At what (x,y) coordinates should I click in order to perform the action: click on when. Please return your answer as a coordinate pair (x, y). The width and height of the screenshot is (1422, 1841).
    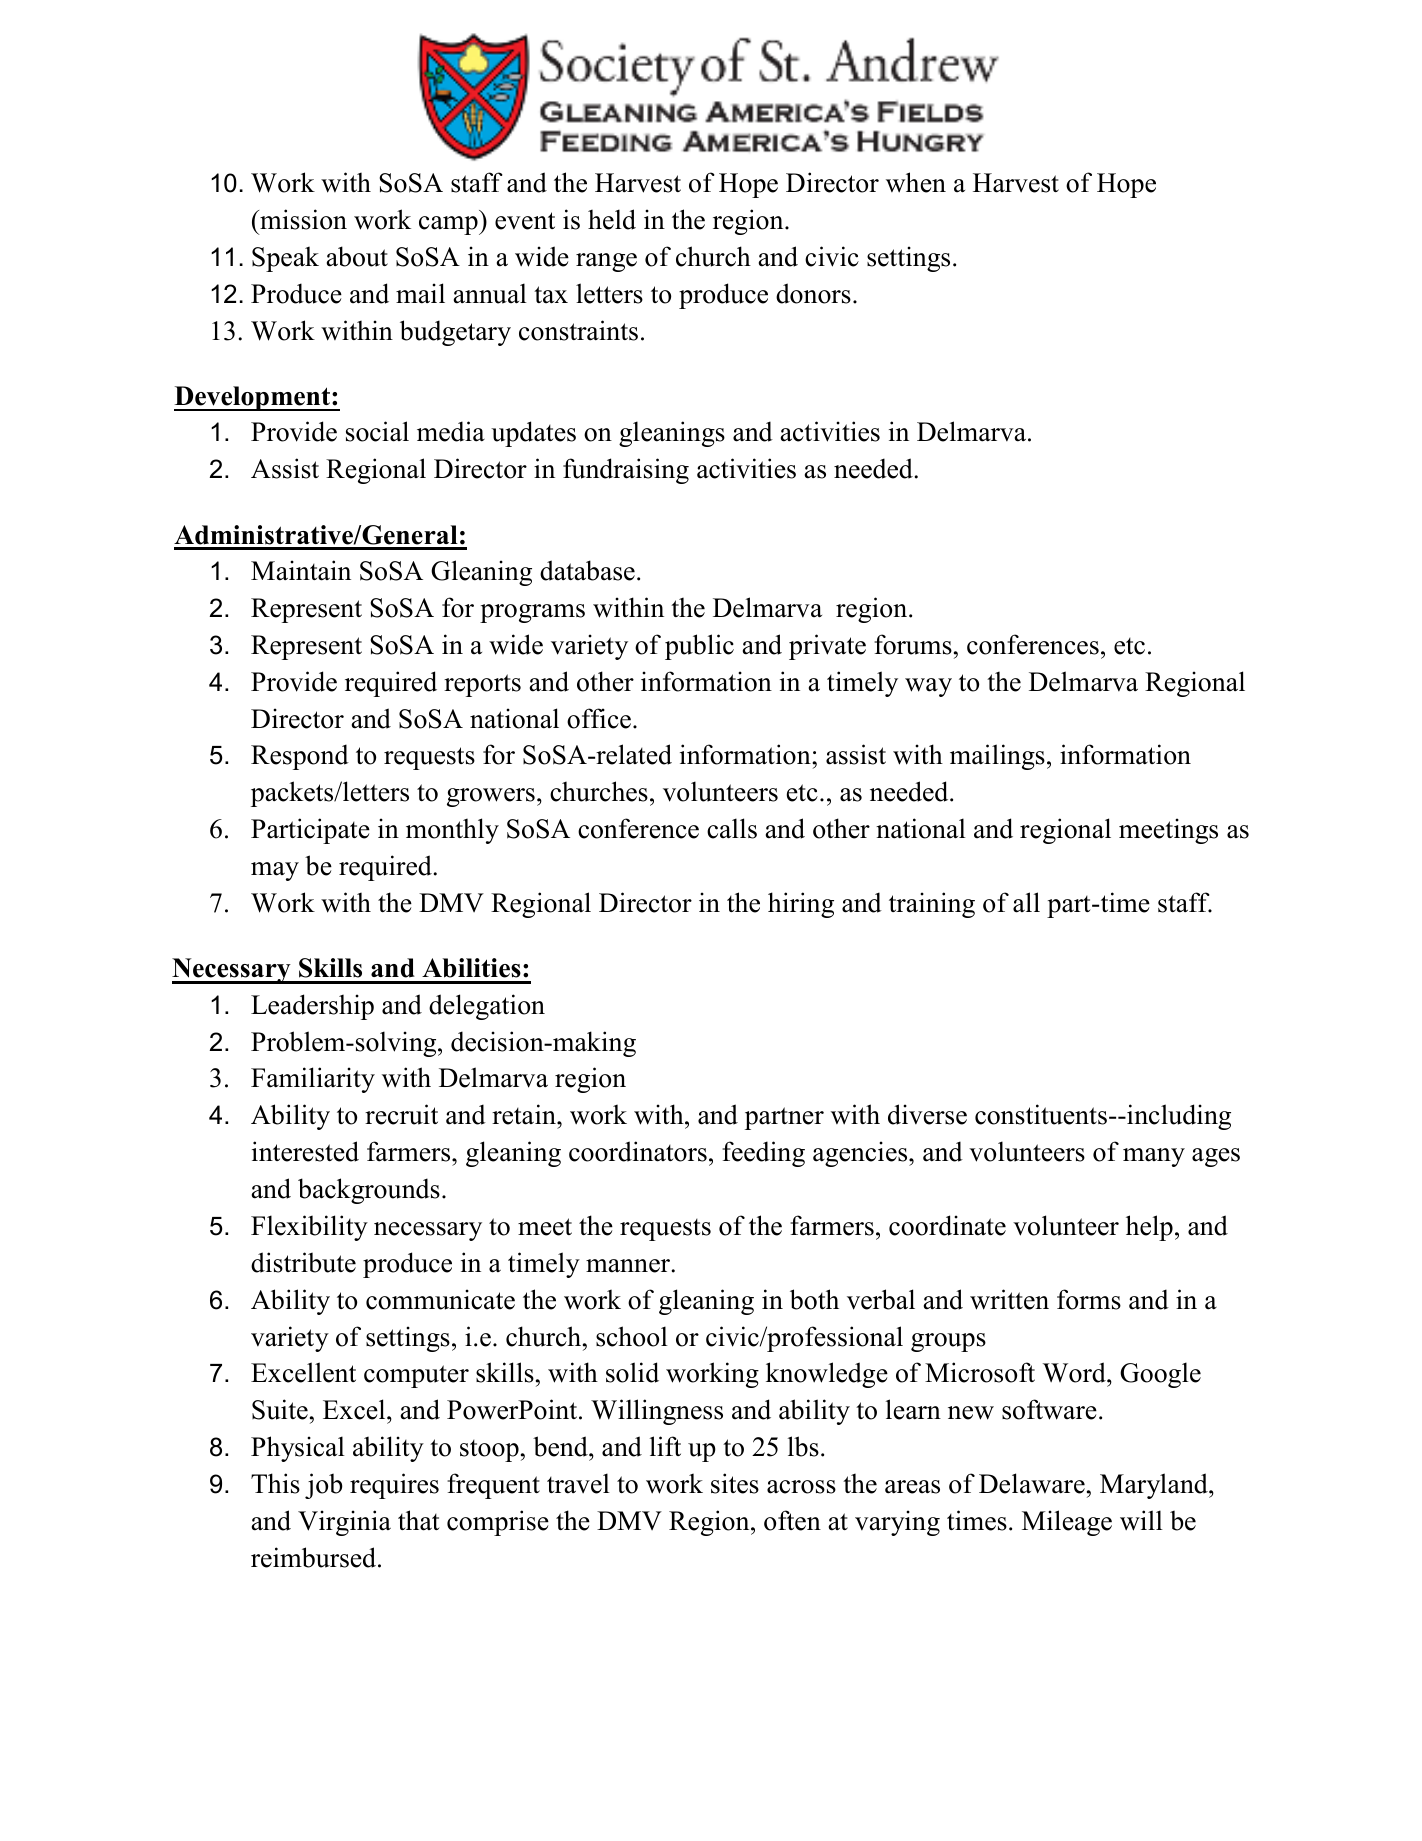
    Looking at the image, I should click on (916, 182).
